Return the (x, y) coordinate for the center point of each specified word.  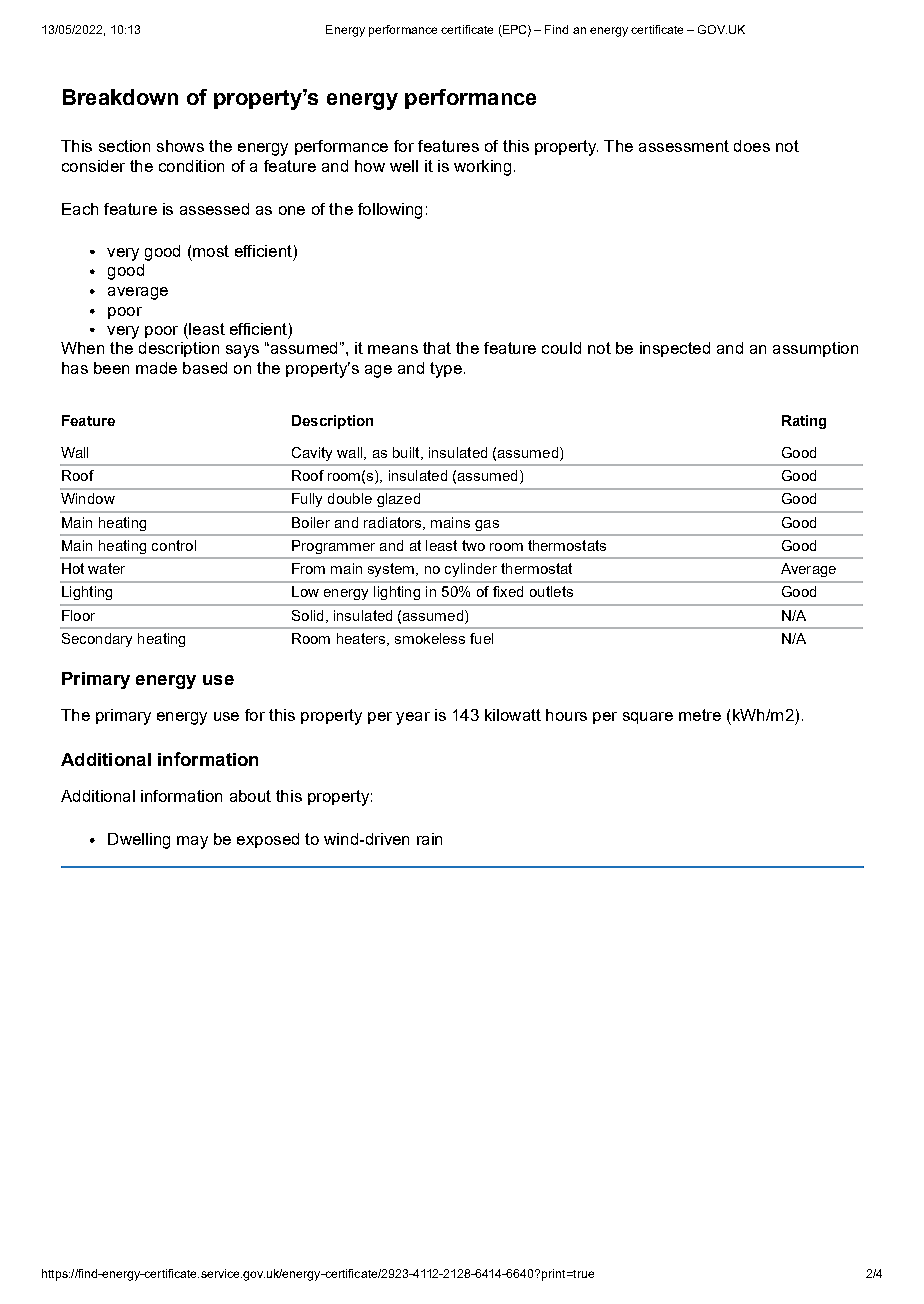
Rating (804, 422)
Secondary (97, 640)
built (407, 453)
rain (429, 839)
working (482, 168)
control (174, 545)
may (192, 842)
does (752, 146)
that (437, 348)
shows (180, 146)
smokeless (430, 638)
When (82, 348)
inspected (675, 349)
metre (700, 715)
